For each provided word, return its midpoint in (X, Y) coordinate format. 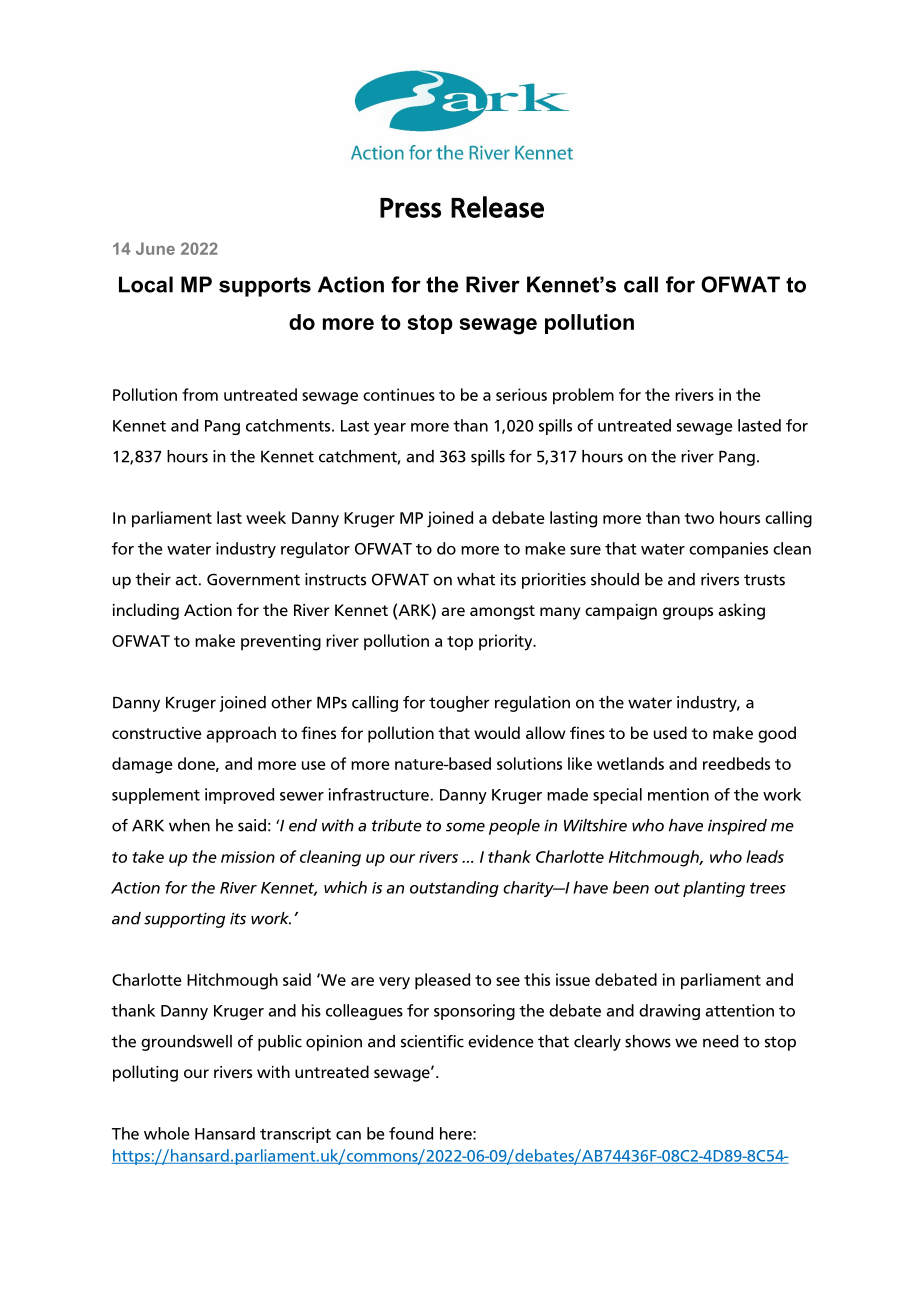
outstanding (454, 889)
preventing (281, 642)
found (411, 1133)
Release (497, 207)
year (390, 429)
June (155, 248)
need (721, 1041)
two (699, 518)
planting (714, 889)
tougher (459, 704)
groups (688, 613)
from (200, 394)
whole (166, 1133)
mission (248, 857)
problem (583, 396)
